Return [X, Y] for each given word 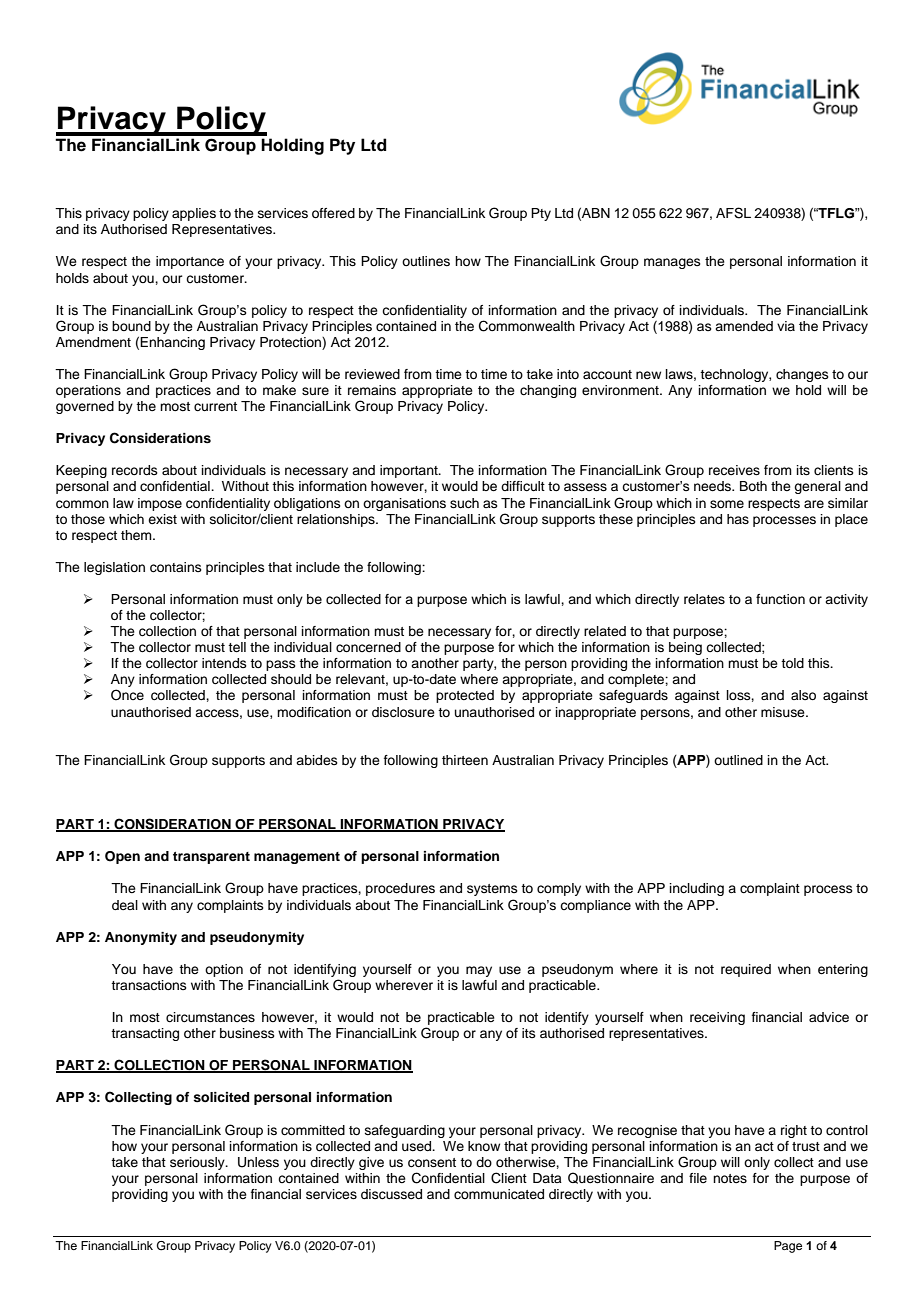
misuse [784, 712]
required [746, 970]
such [464, 503]
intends [224, 663]
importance [190, 262]
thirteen [465, 760]
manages [672, 263]
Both [753, 486]
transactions [149, 985]
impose [160, 504]
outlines [426, 261]
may [479, 971]
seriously [198, 1163]
